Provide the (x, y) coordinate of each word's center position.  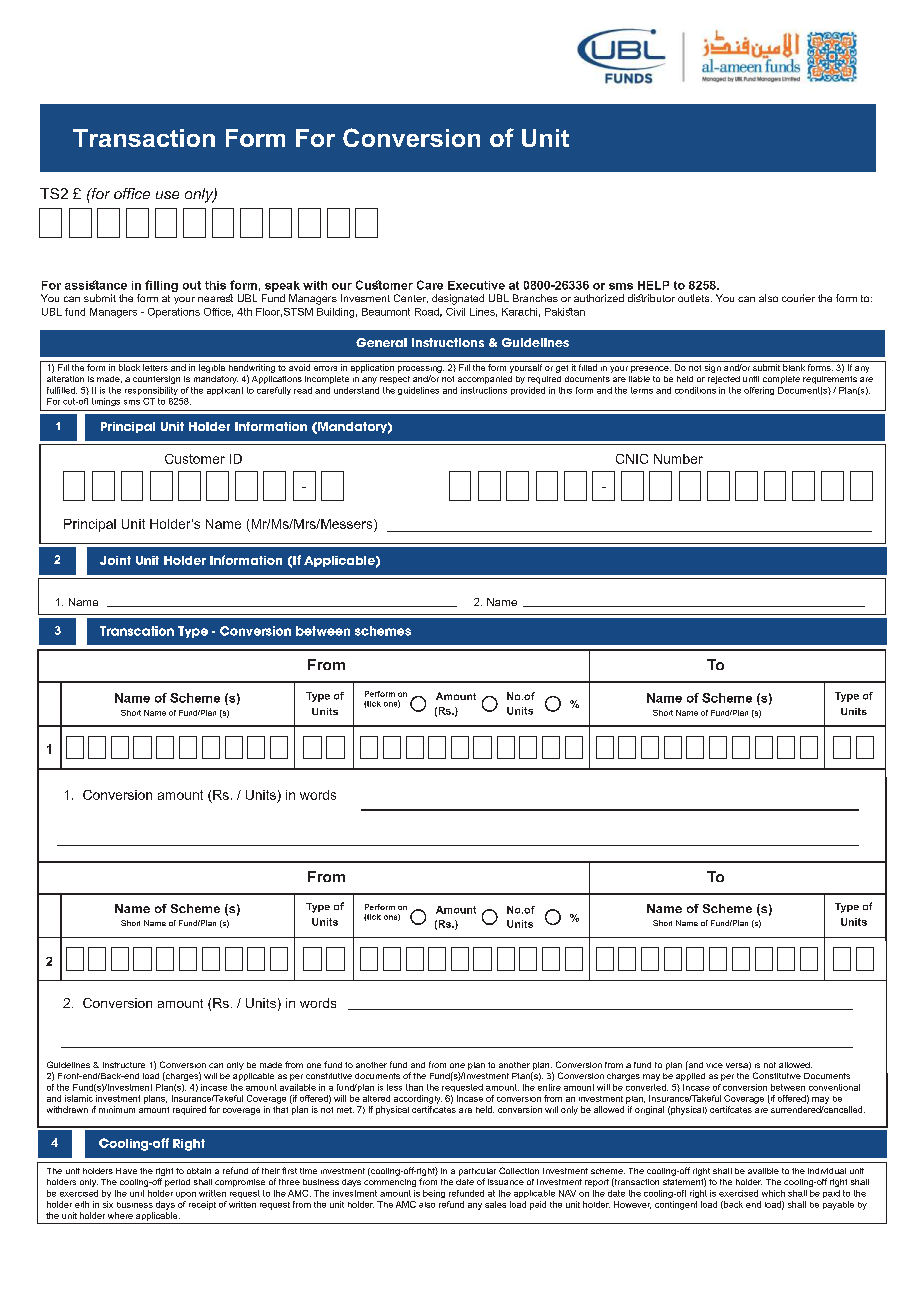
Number (678, 459)
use (167, 195)
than (414, 1087)
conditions (695, 390)
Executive (476, 285)
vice (714, 1065)
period (177, 1183)
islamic (79, 1098)
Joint (115, 560)
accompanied (485, 380)
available (298, 1087)
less (394, 1087)
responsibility (151, 391)
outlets (695, 298)
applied (690, 1077)
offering (759, 391)
